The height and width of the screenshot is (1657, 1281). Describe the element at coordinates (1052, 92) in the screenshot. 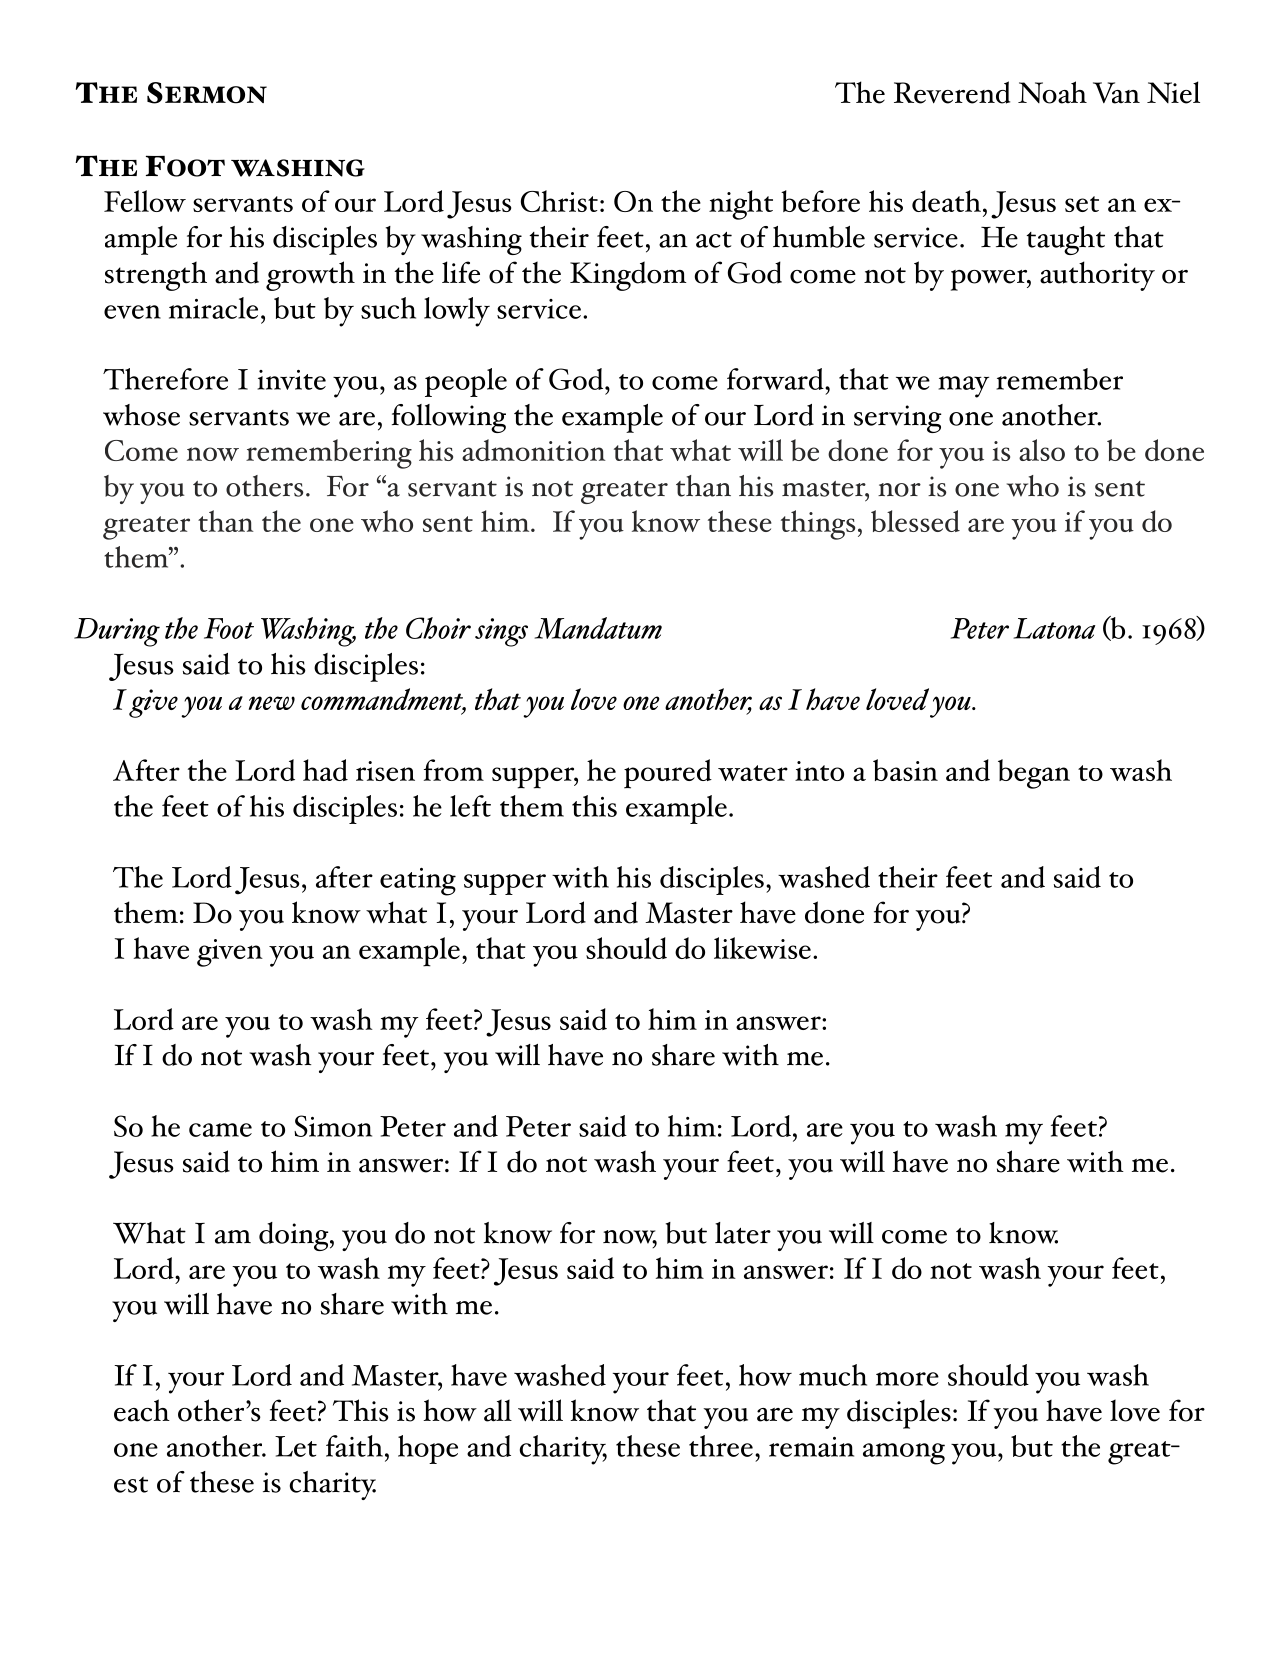

I see `Noah` at that location.
